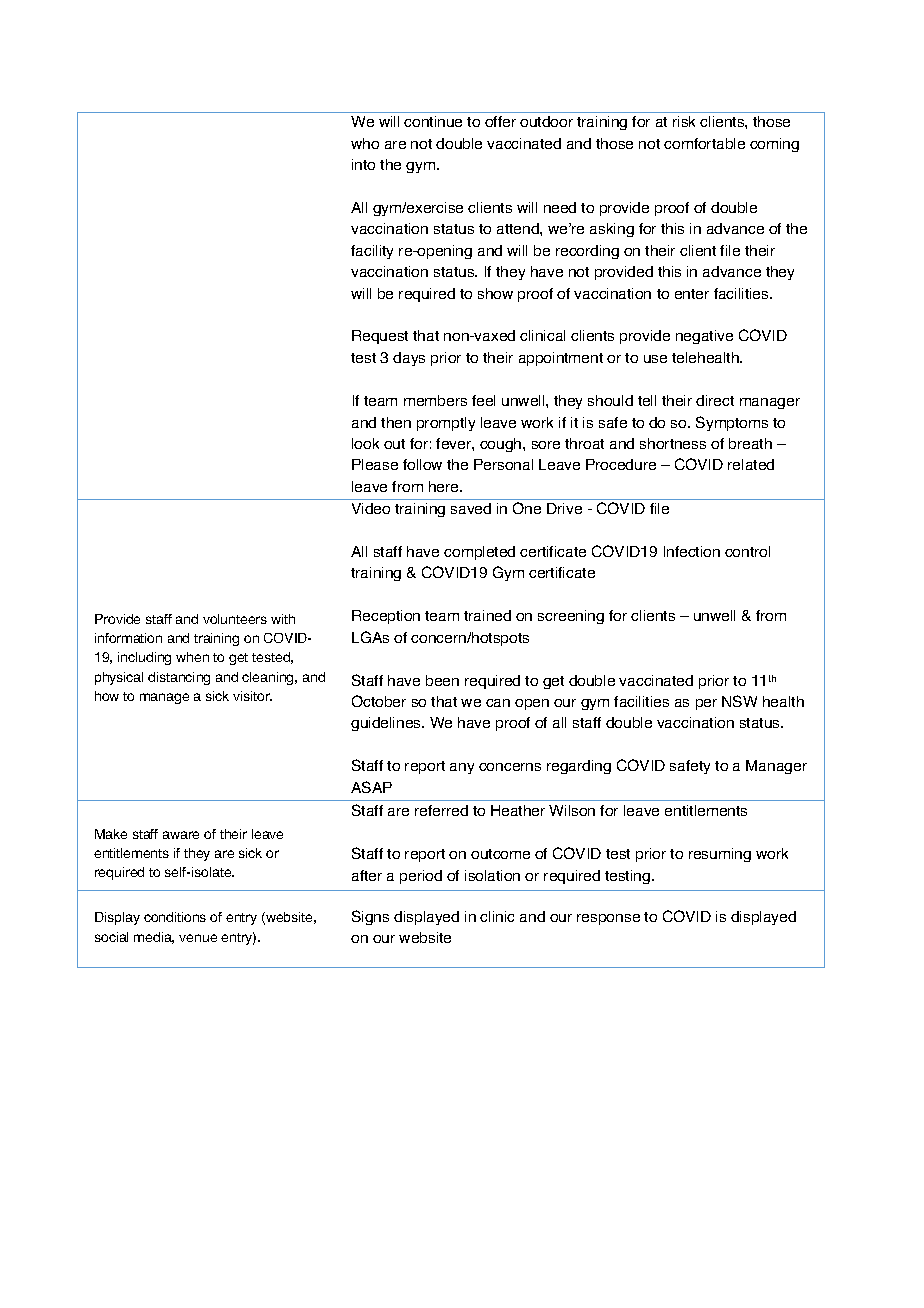 Image resolution: width=924 pixels, height=1308 pixels. Describe the element at coordinates (442, 680) in the screenshot. I see `been` at that location.
